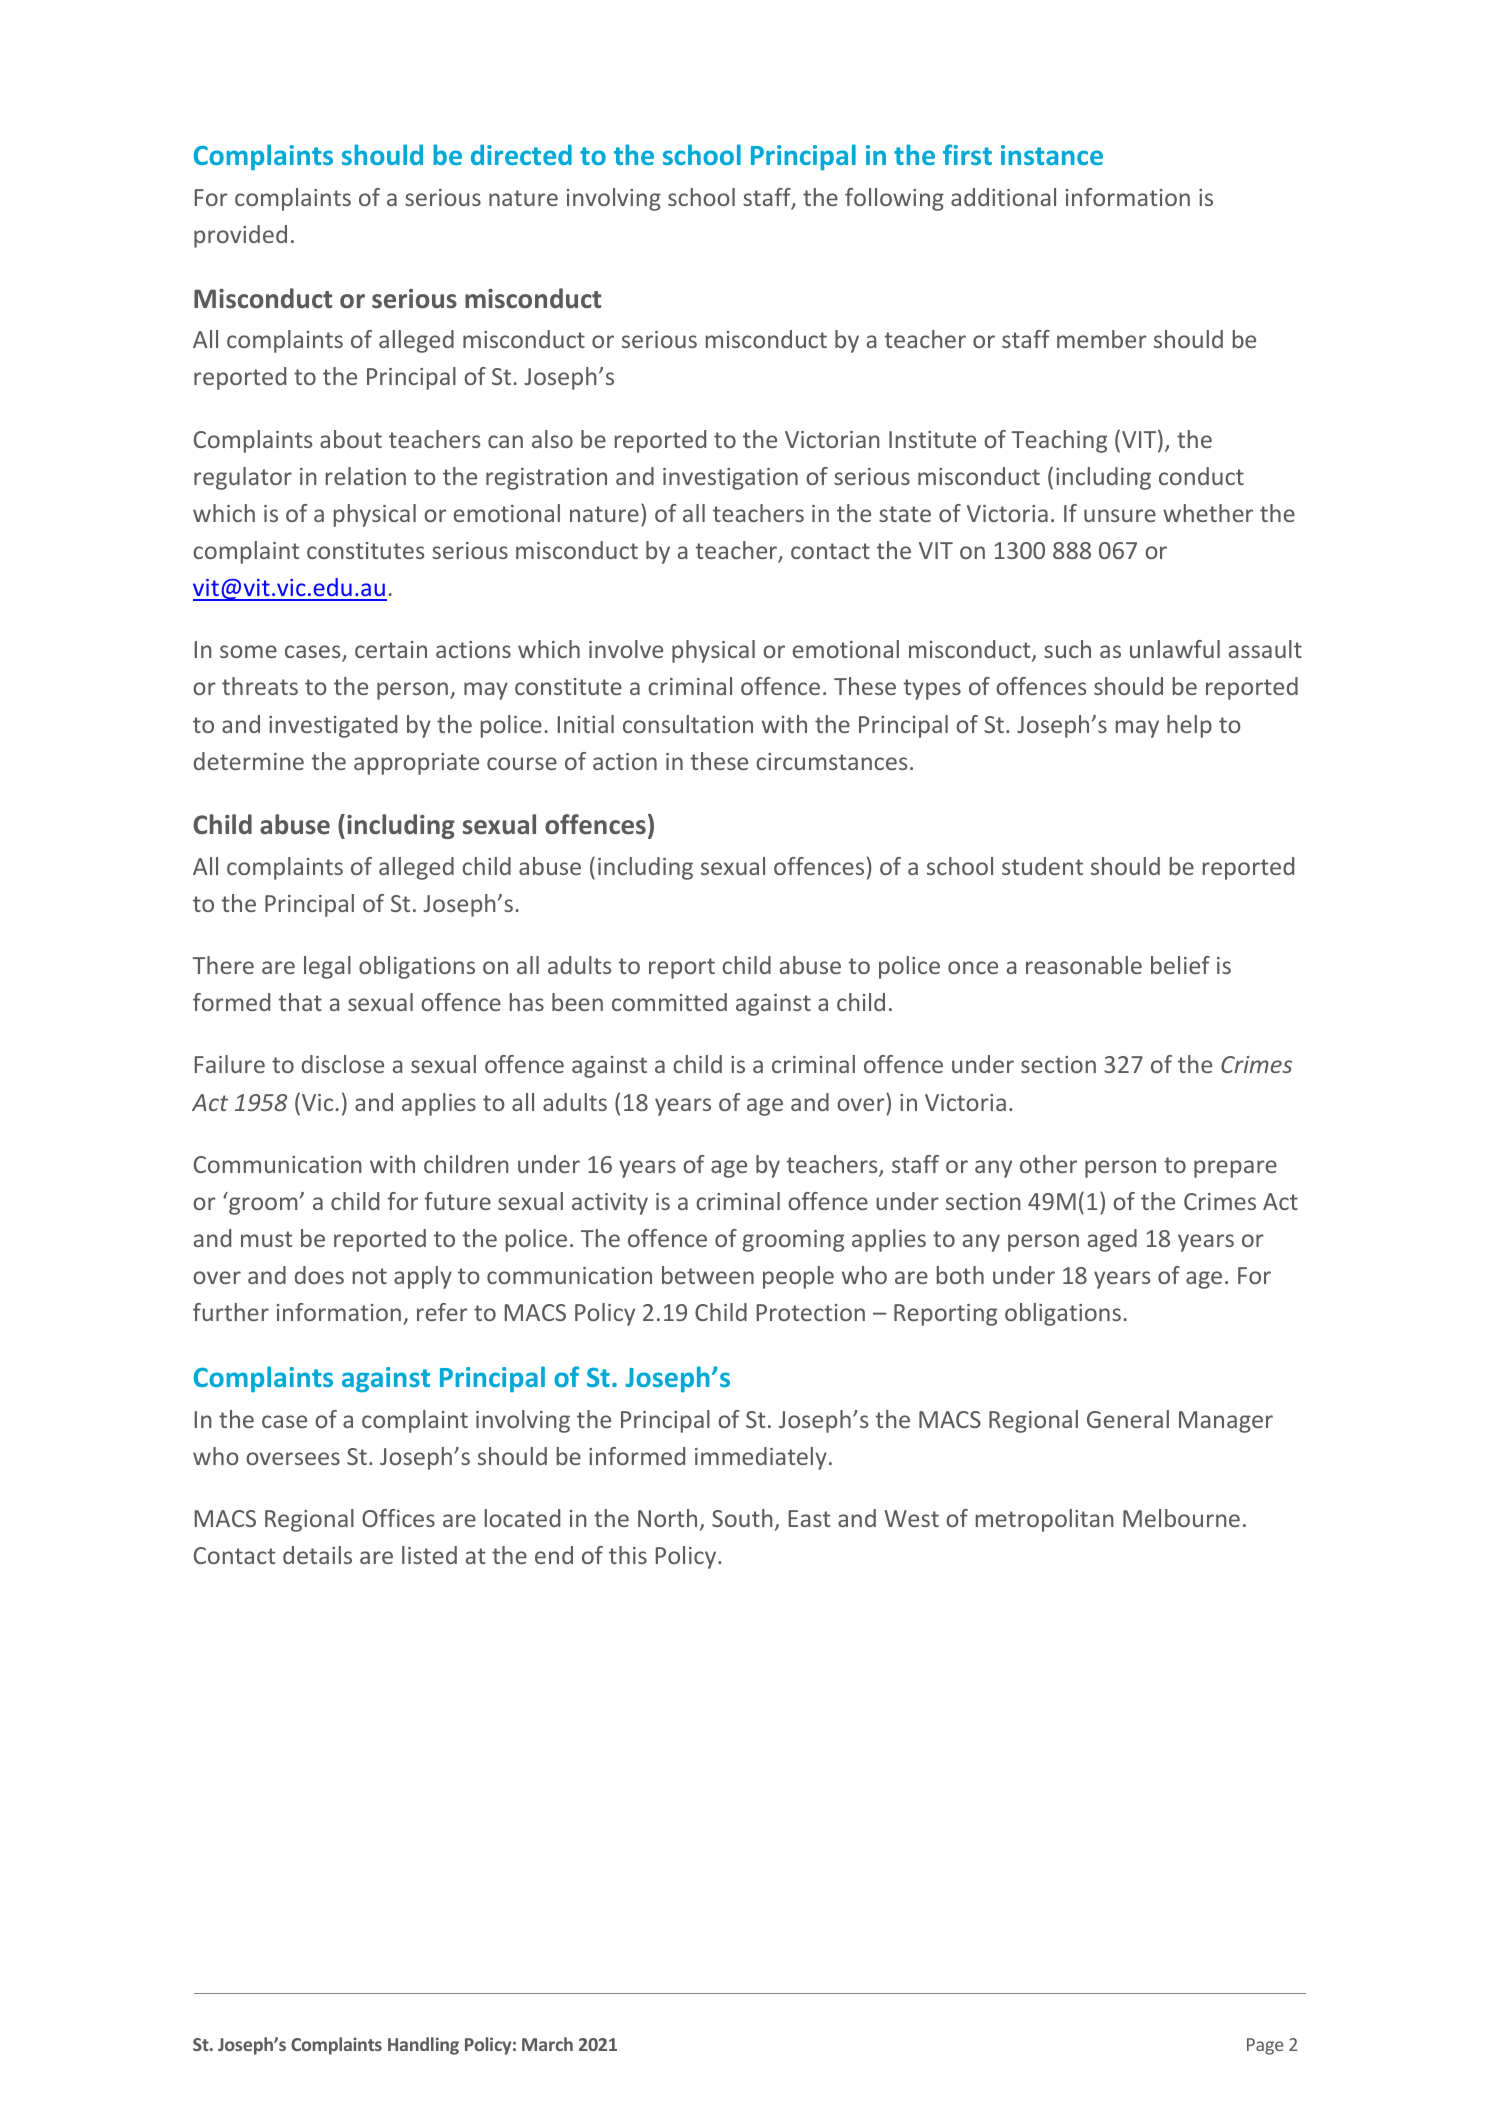 This screenshot has width=1497, height=2119. Describe the element at coordinates (423, 2046) in the screenshot. I see `Handling` at that location.
